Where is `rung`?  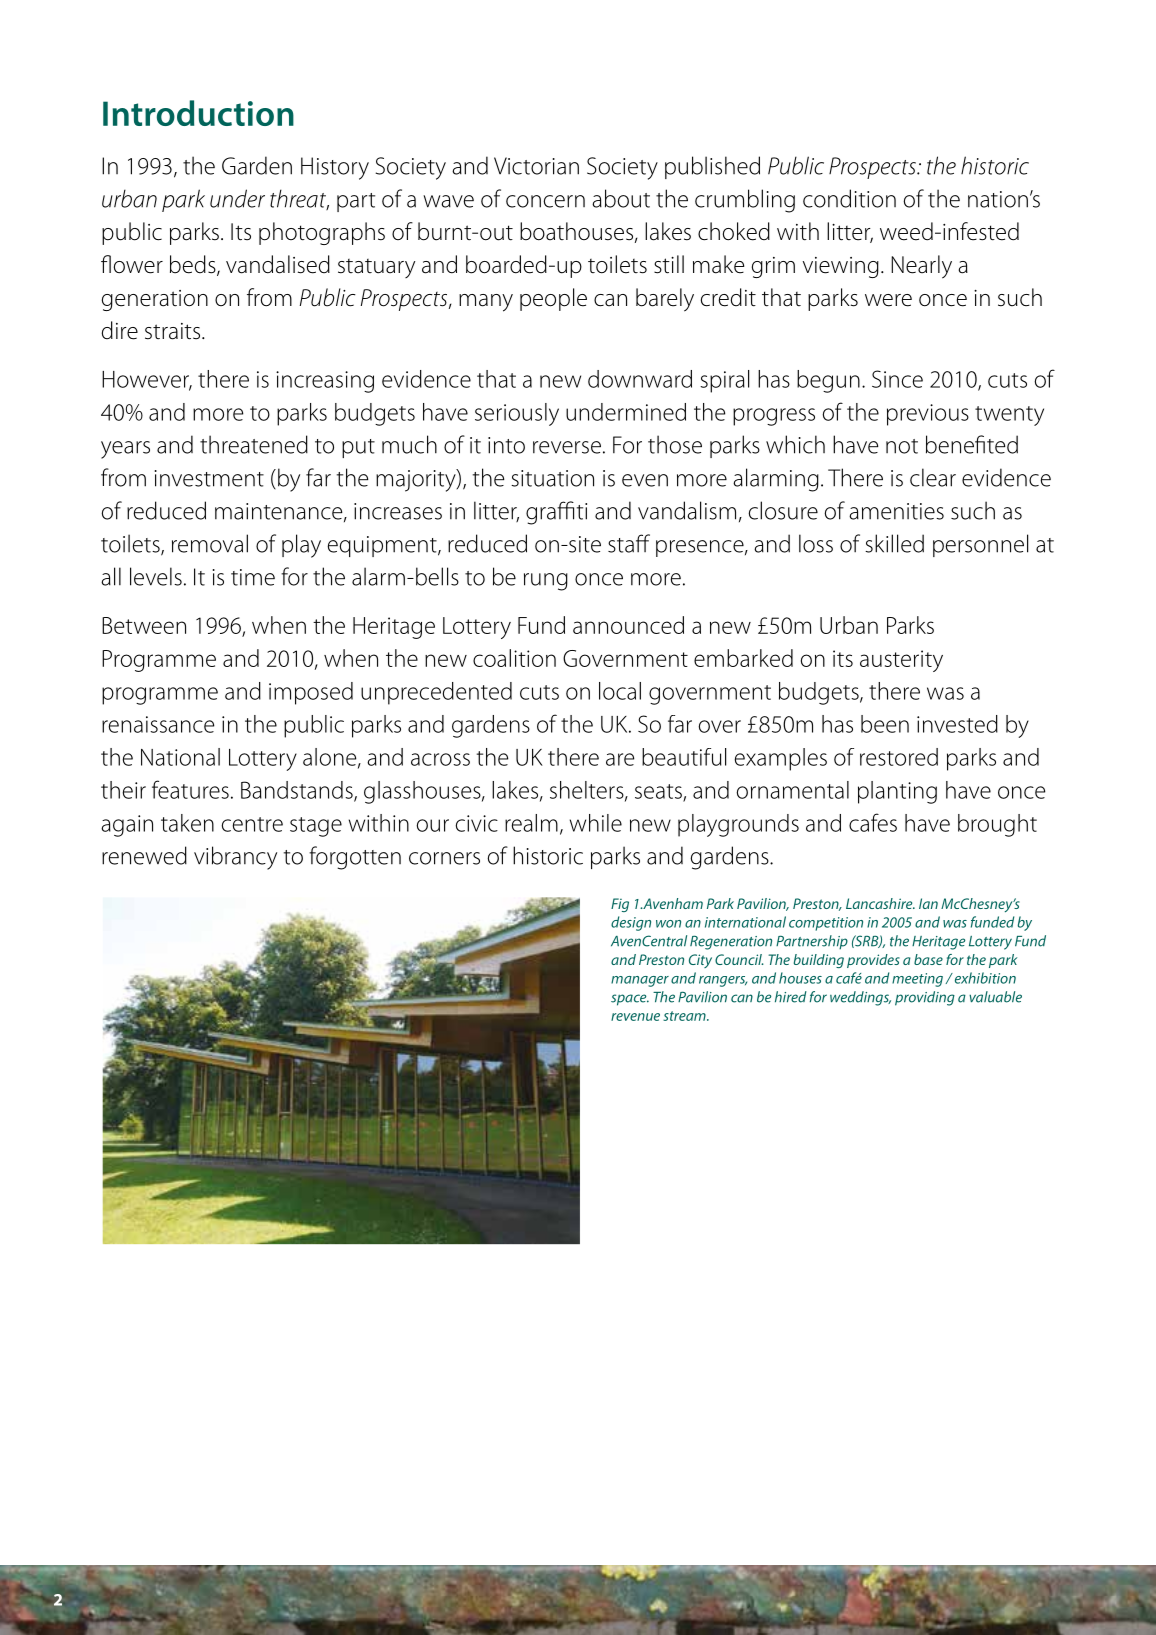 rung is located at coordinates (546, 582).
